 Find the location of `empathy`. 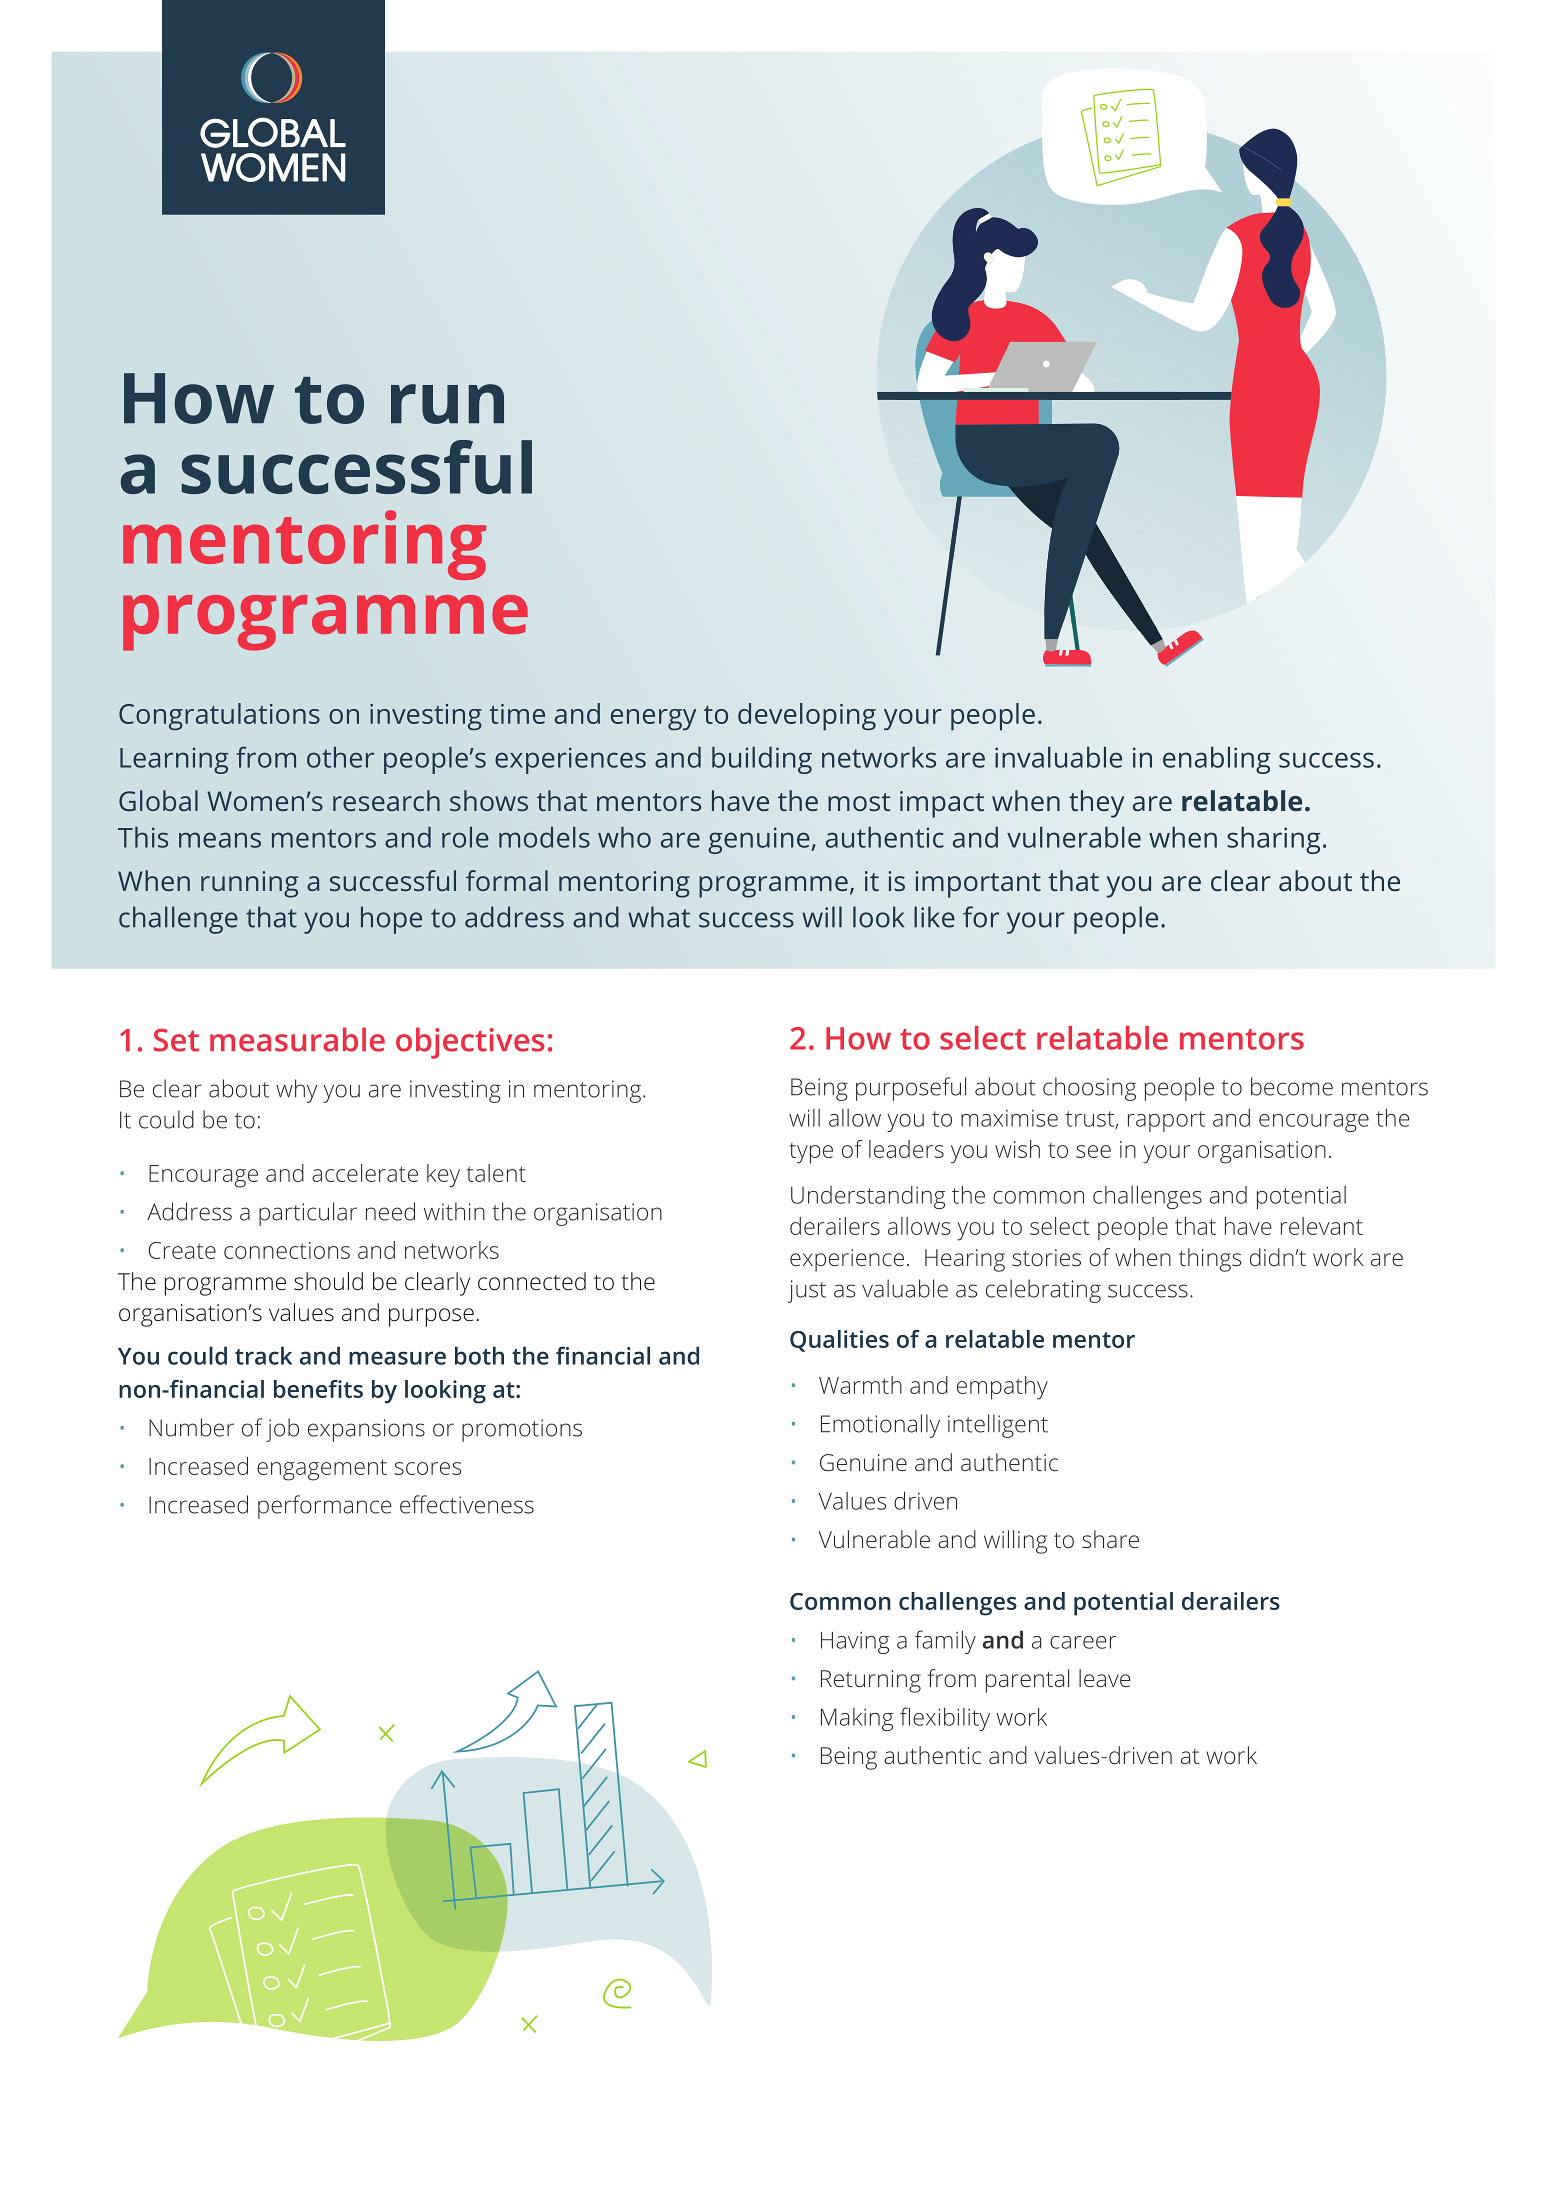

empathy is located at coordinates (1002, 1388).
